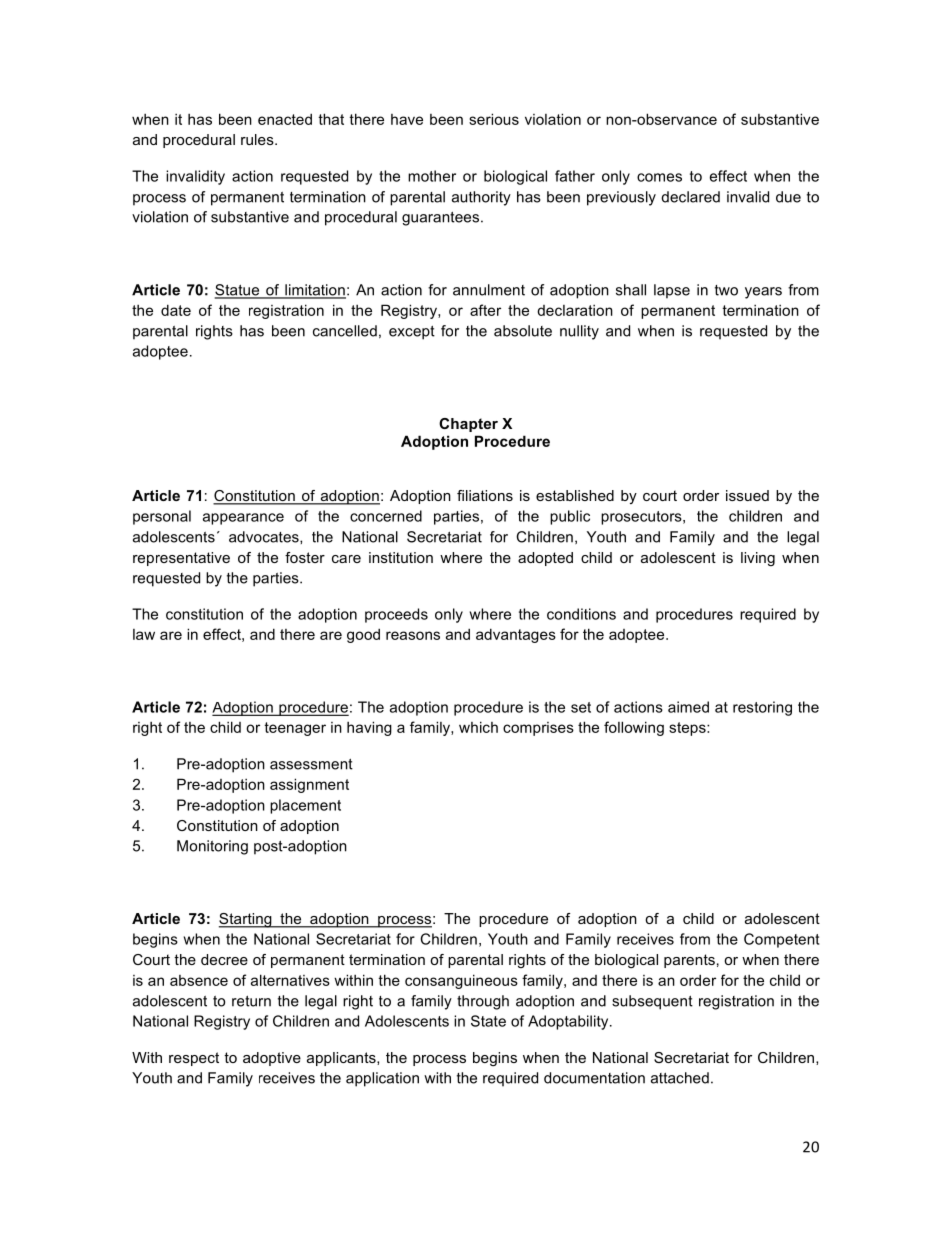 This screenshot has height=1233, width=952. What do you see at coordinates (494, 119) in the screenshot?
I see `serious` at bounding box center [494, 119].
